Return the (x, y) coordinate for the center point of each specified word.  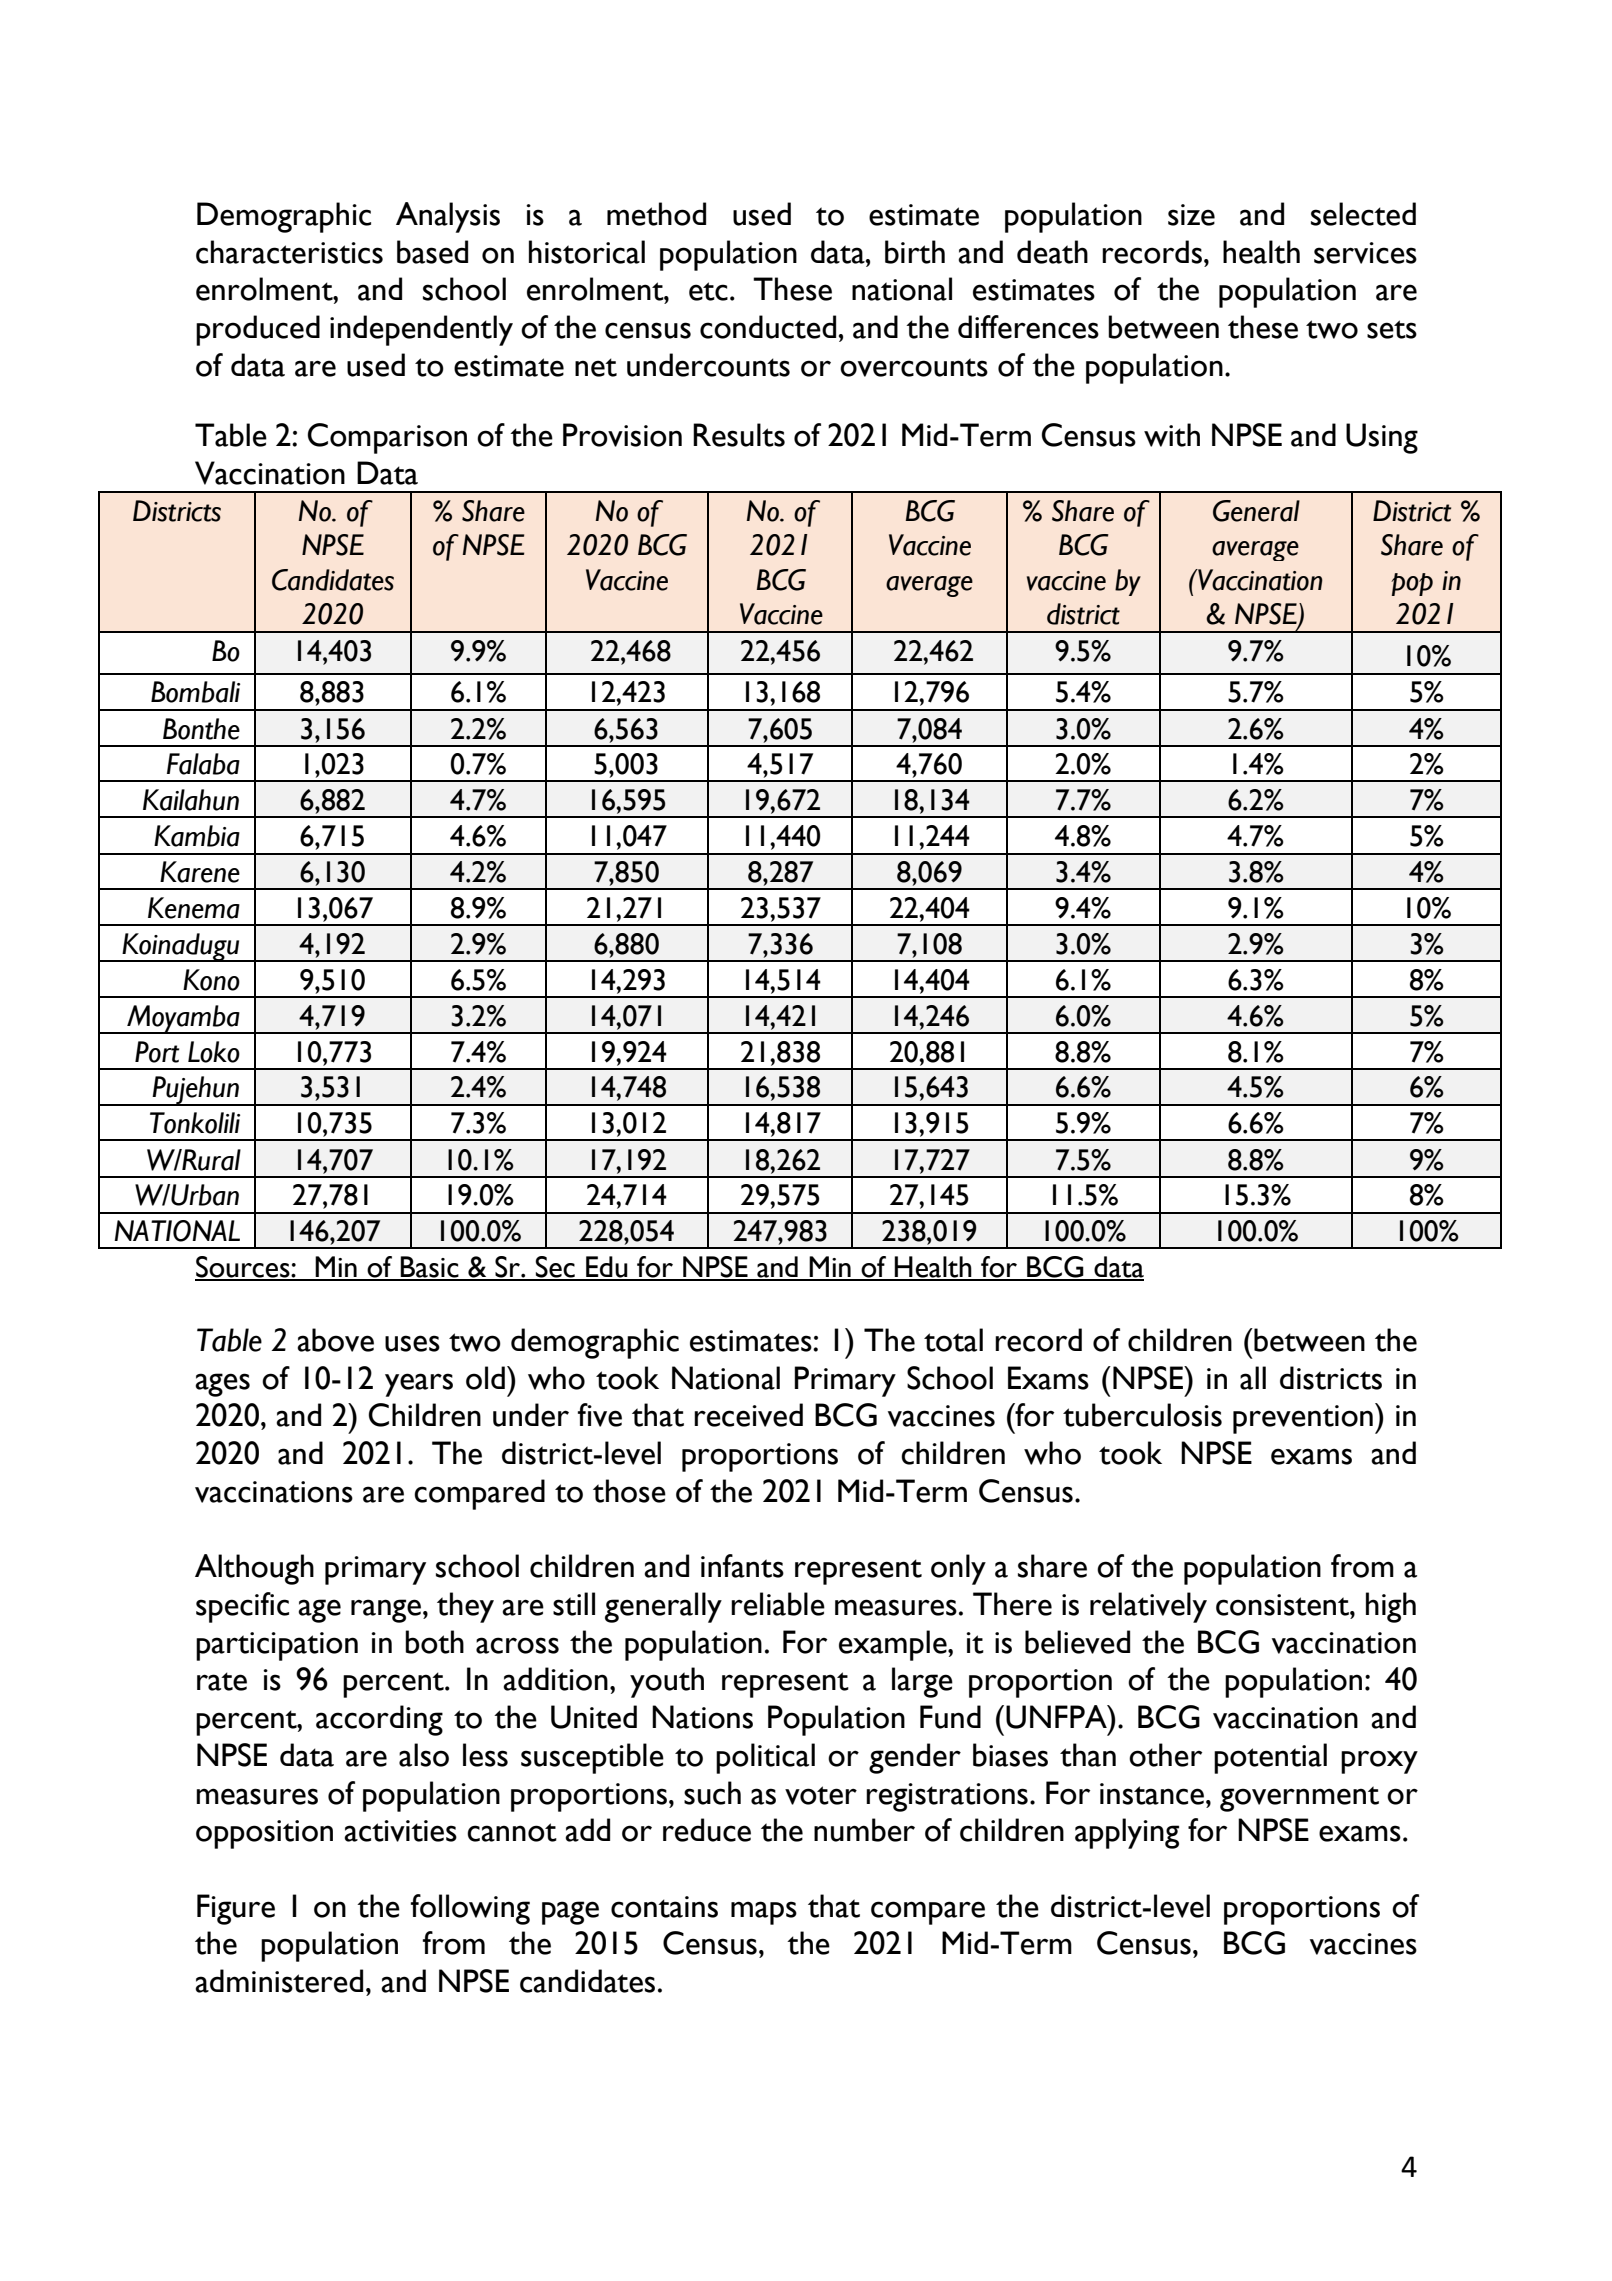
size (1191, 215)
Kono (211, 980)
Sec (555, 1268)
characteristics (289, 252)
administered (279, 1981)
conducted (768, 327)
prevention (1303, 1419)
